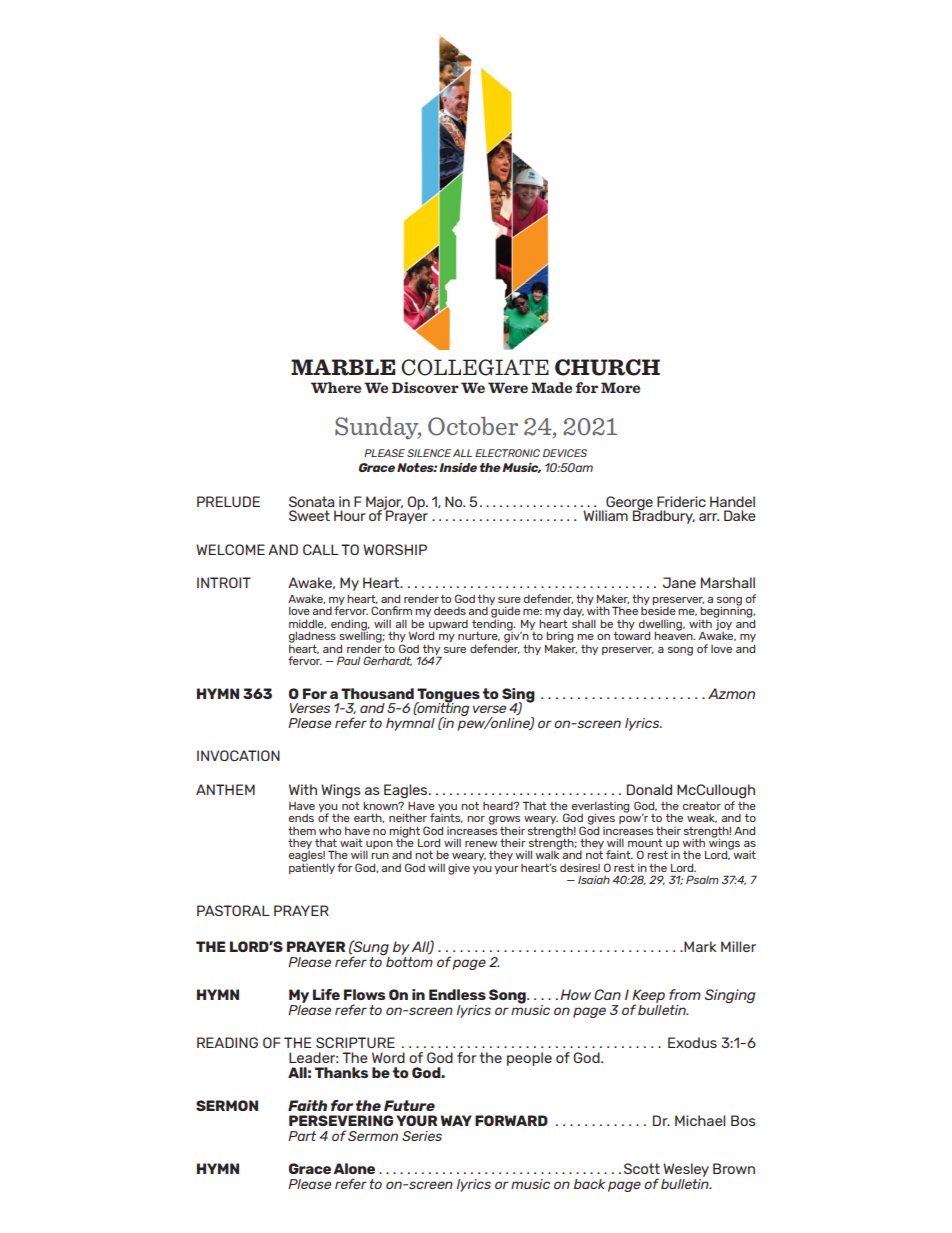 The height and width of the document is (1233, 952). I want to click on nor, so click(476, 819).
